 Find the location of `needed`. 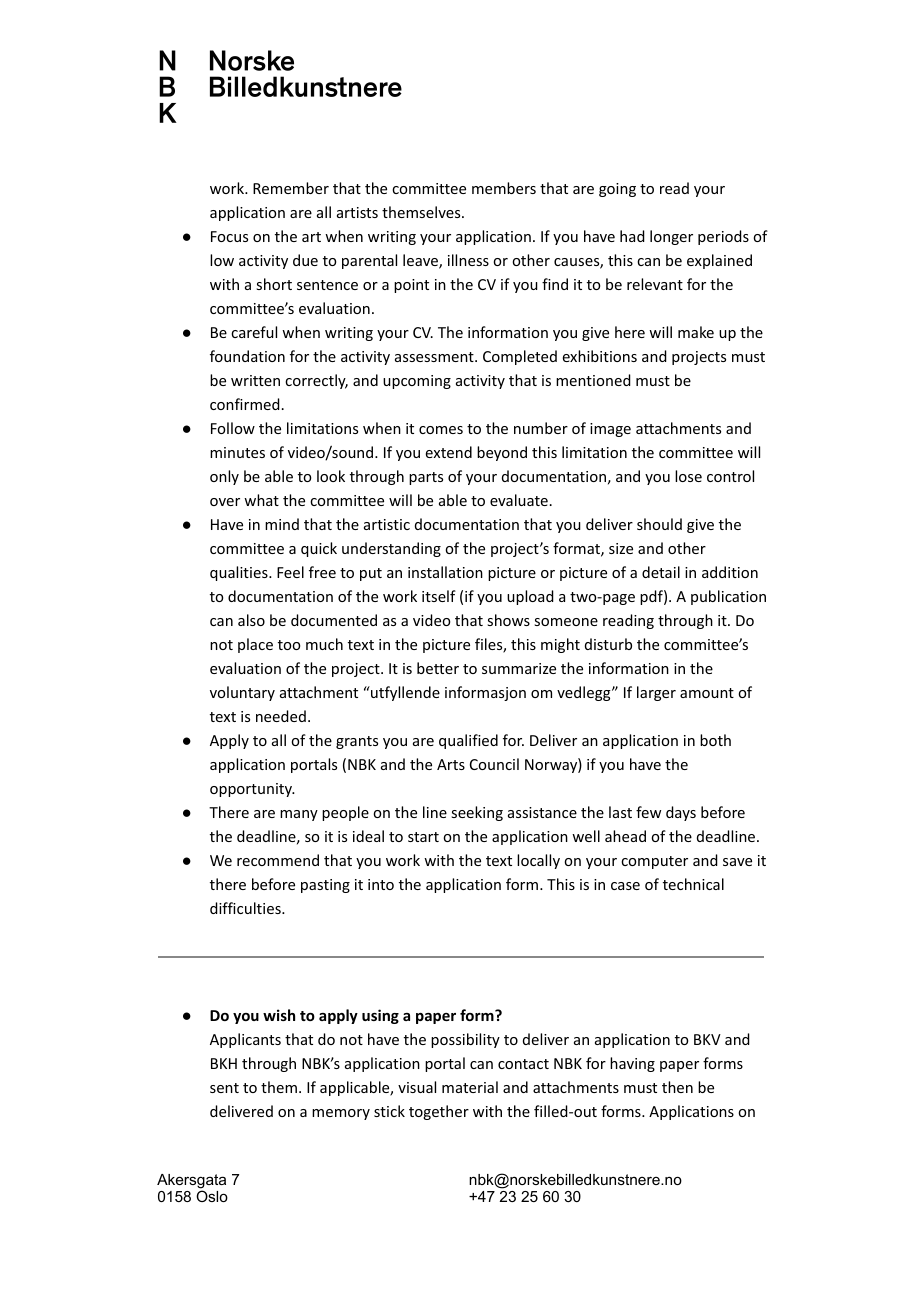

needed is located at coordinates (281, 716).
